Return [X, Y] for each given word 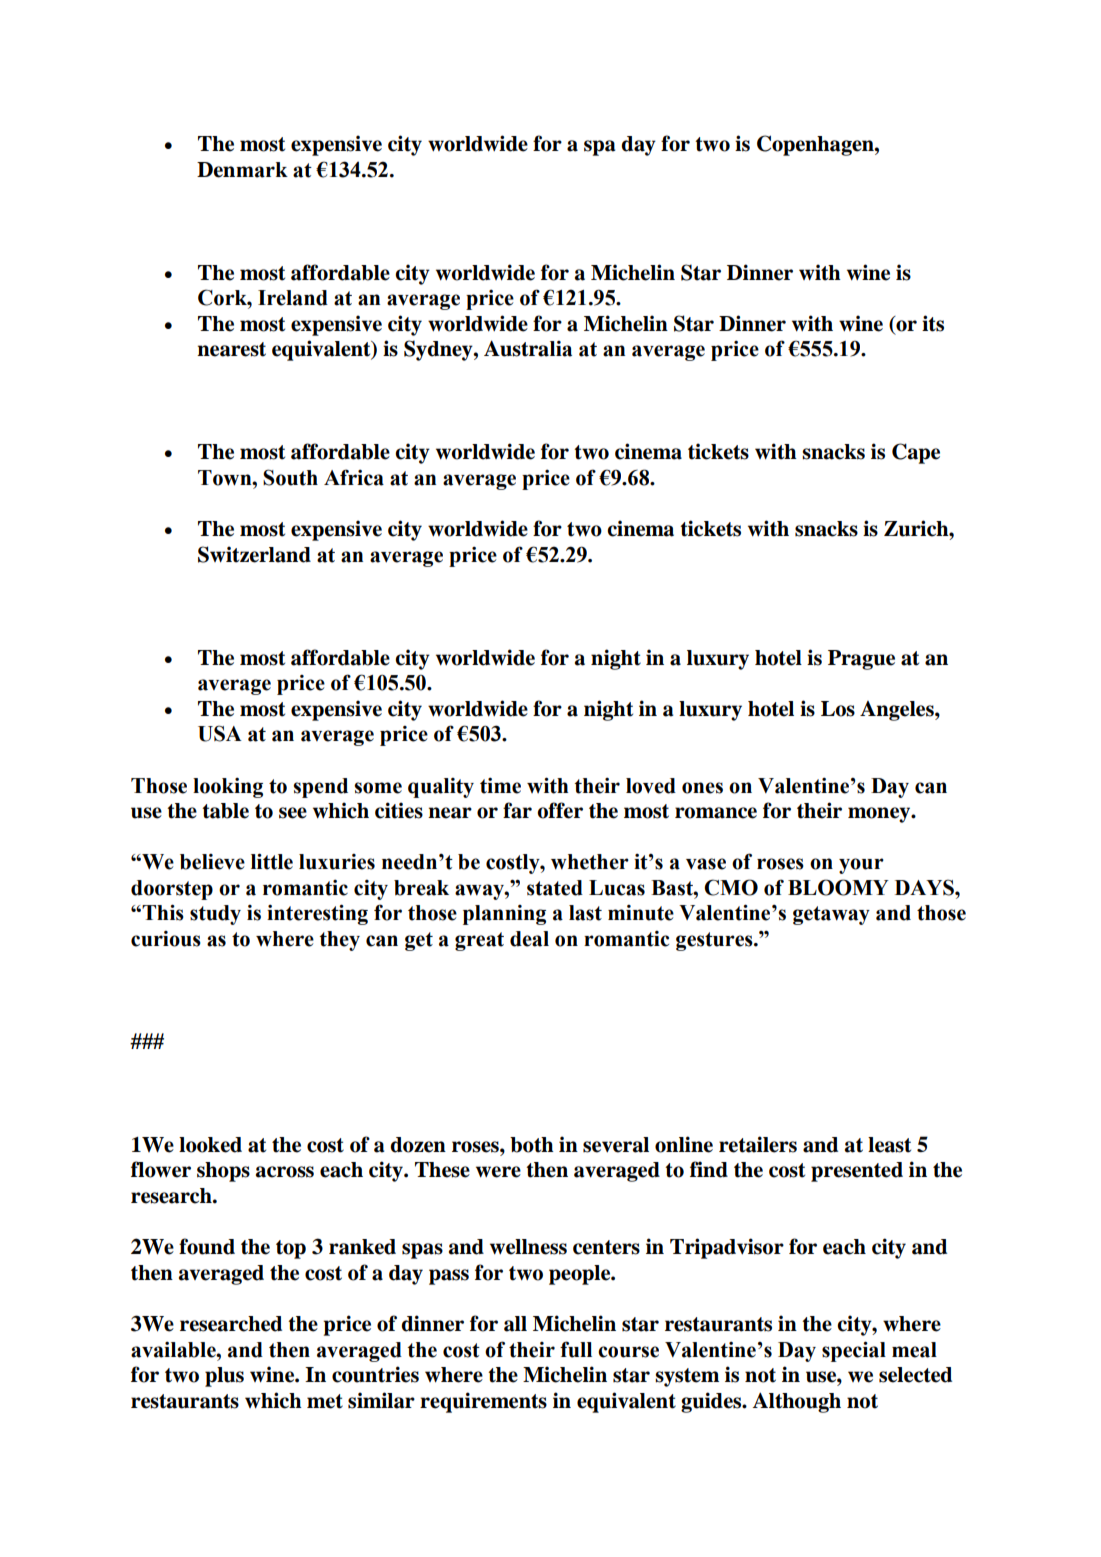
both [532, 1145]
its [933, 323]
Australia [528, 348]
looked [210, 1145]
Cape [916, 453]
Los [838, 709]
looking [228, 788]
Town [226, 478]
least [889, 1145]
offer [560, 810]
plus [224, 1377]
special [854, 1351]
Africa [354, 477]
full [576, 1349]
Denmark [242, 170]
